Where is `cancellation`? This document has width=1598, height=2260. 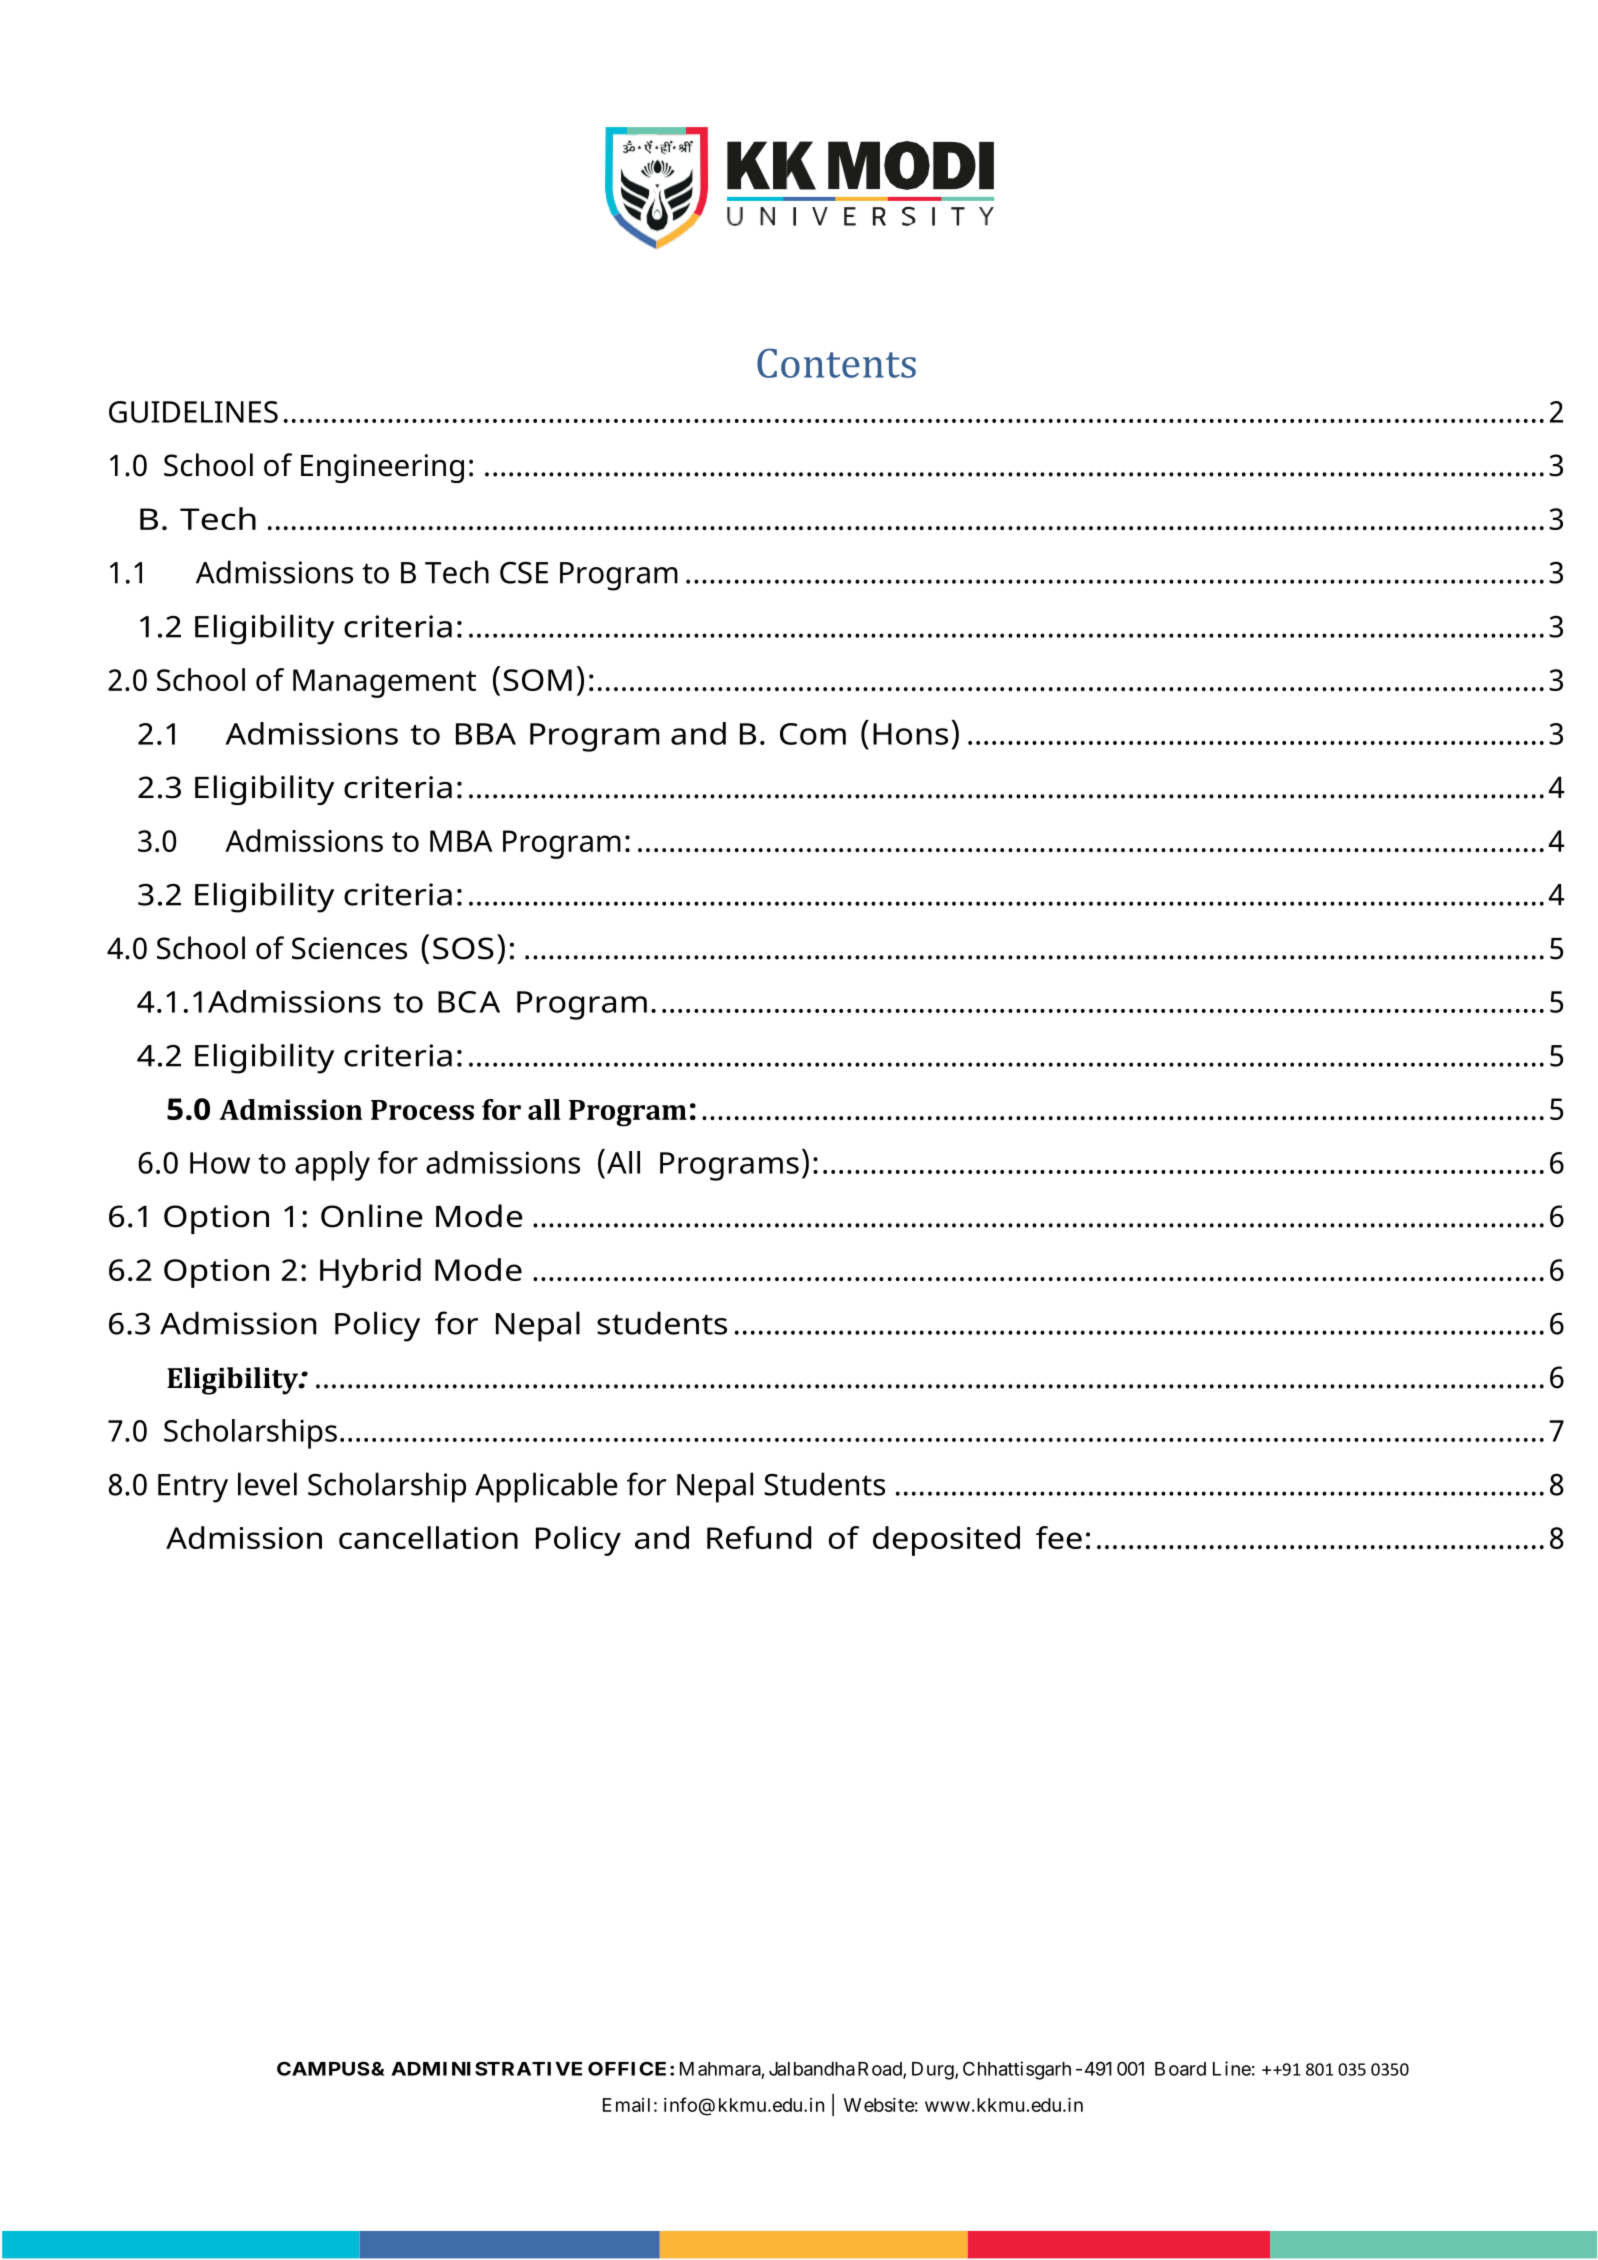 cancellation is located at coordinates (428, 1537).
